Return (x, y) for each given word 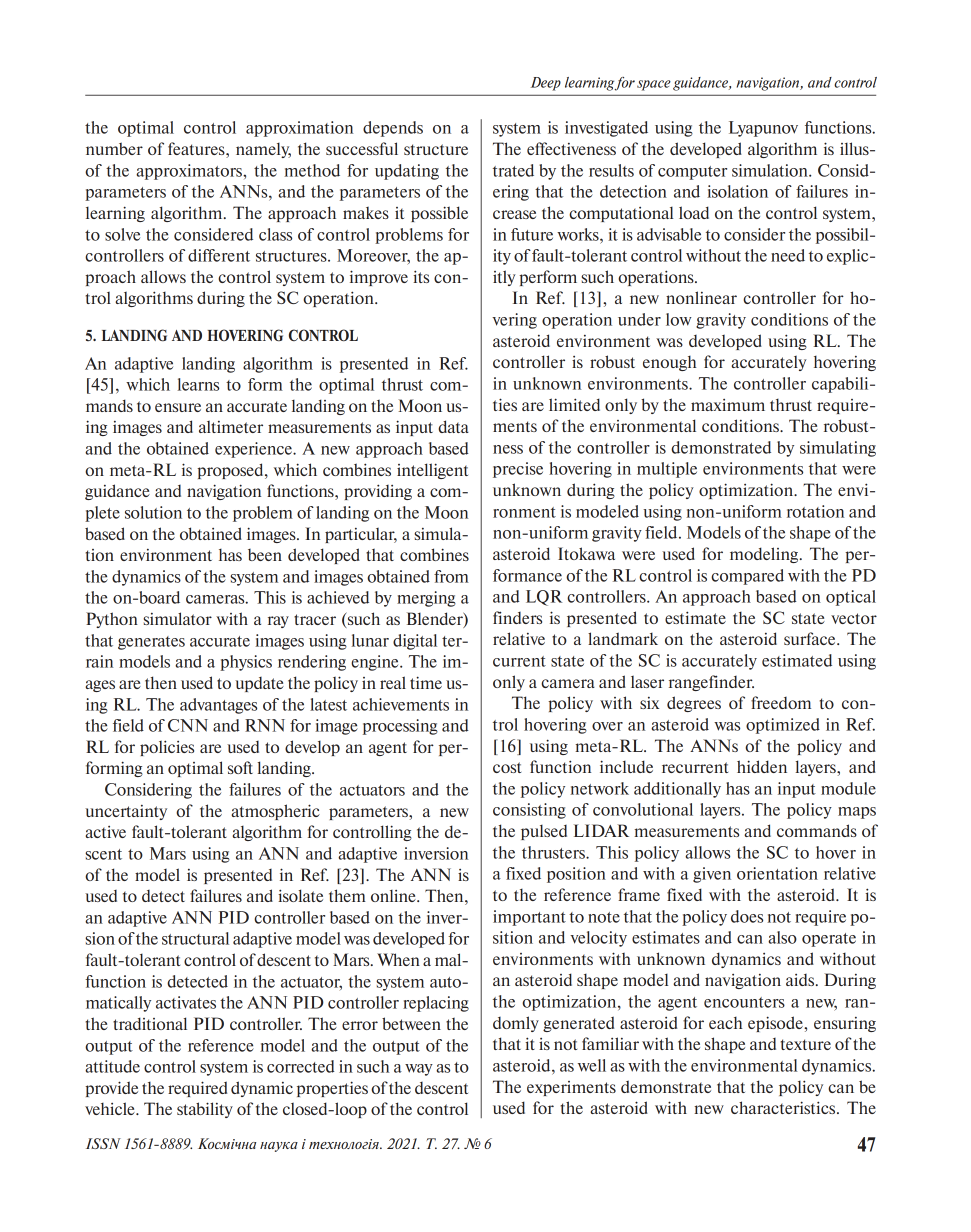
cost (507, 767)
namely (263, 150)
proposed (231, 471)
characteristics (784, 1107)
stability (205, 1110)
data (453, 426)
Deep (546, 84)
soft (240, 767)
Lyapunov (763, 129)
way (419, 1070)
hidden (762, 766)
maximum (728, 405)
